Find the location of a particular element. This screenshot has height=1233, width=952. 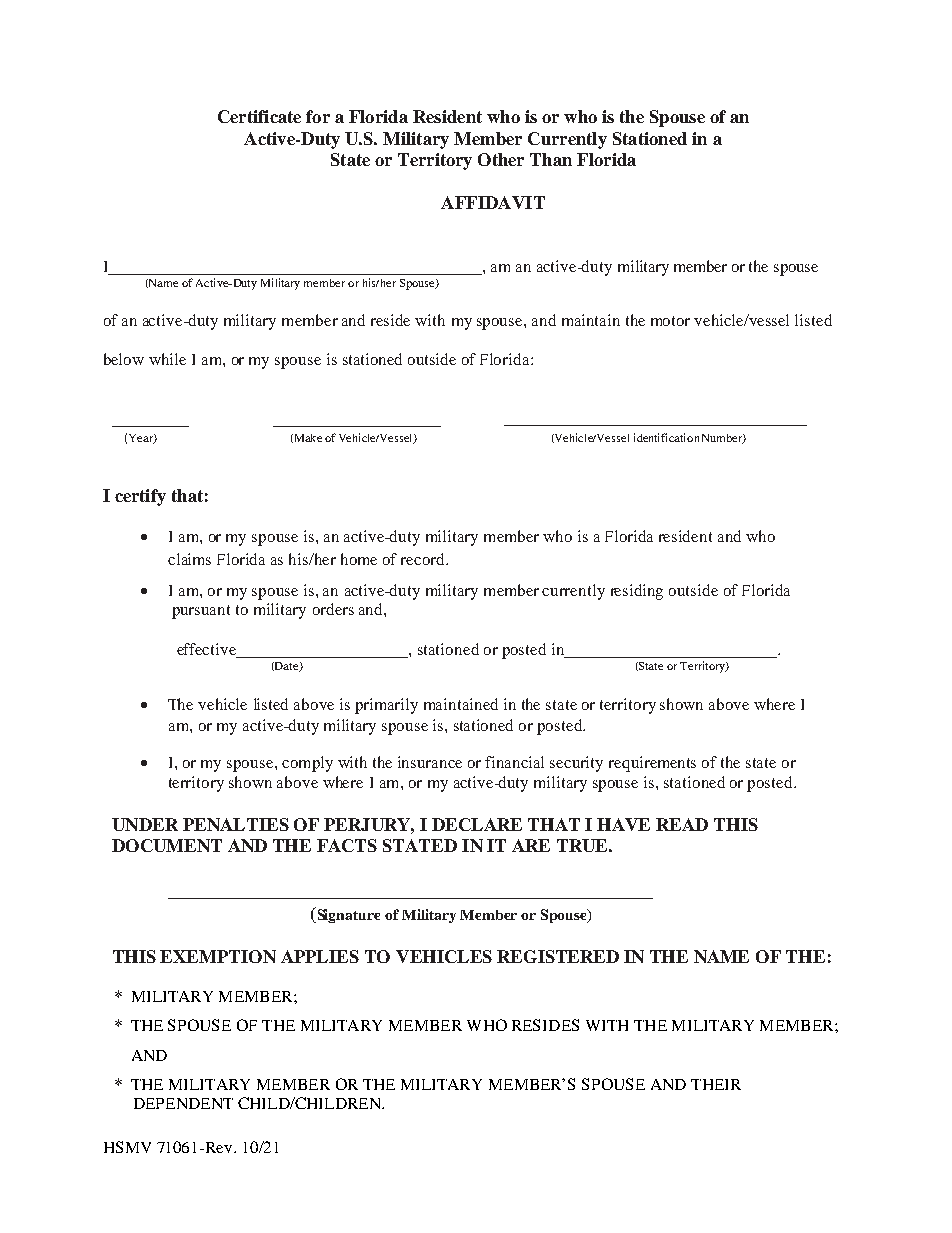

home is located at coordinates (359, 559).
